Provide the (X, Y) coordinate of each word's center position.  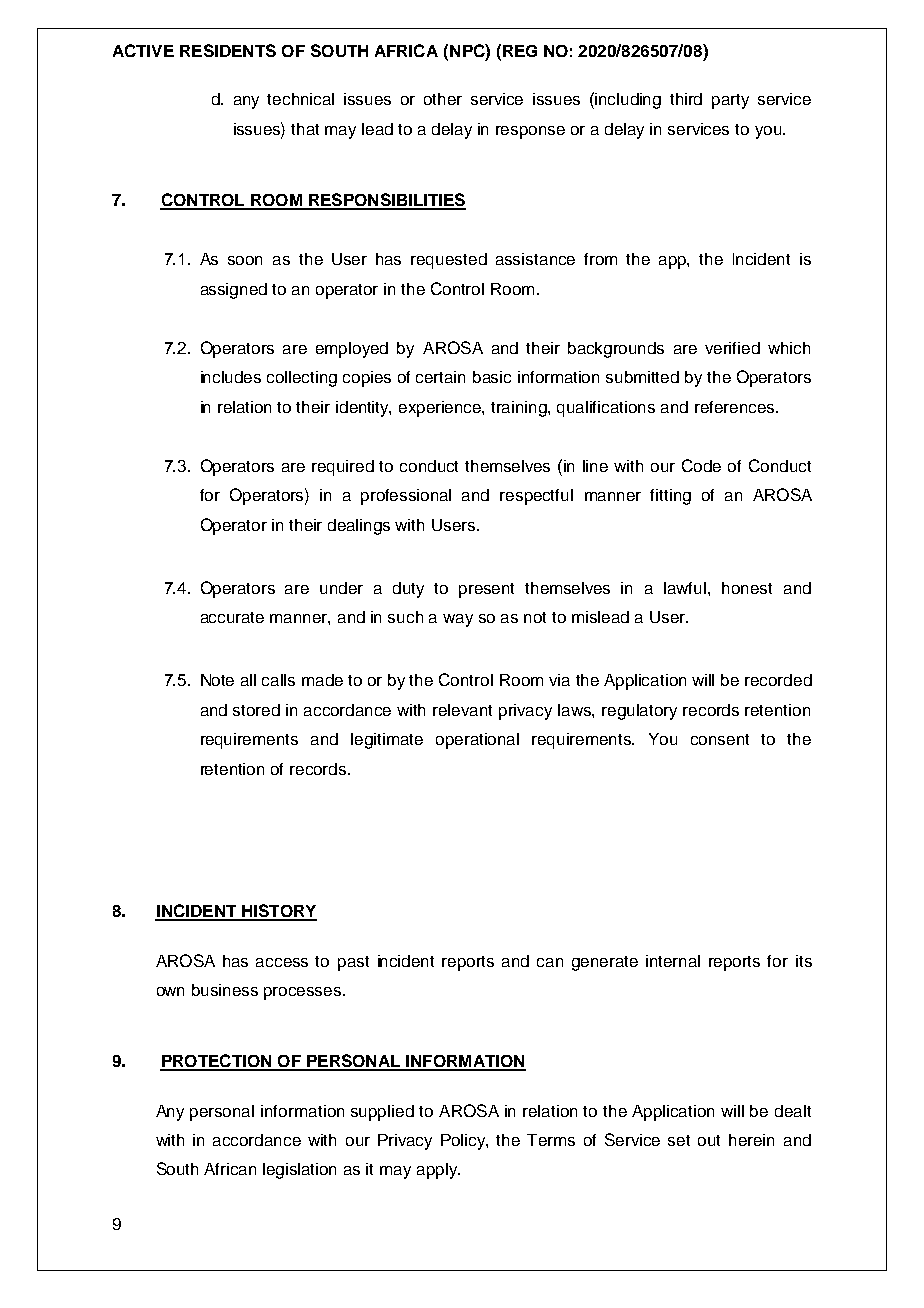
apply (438, 1171)
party (730, 101)
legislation (299, 1171)
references (734, 407)
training (520, 409)
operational (477, 741)
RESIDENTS (228, 50)
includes (231, 377)
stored (256, 710)
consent (720, 739)
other (443, 99)
